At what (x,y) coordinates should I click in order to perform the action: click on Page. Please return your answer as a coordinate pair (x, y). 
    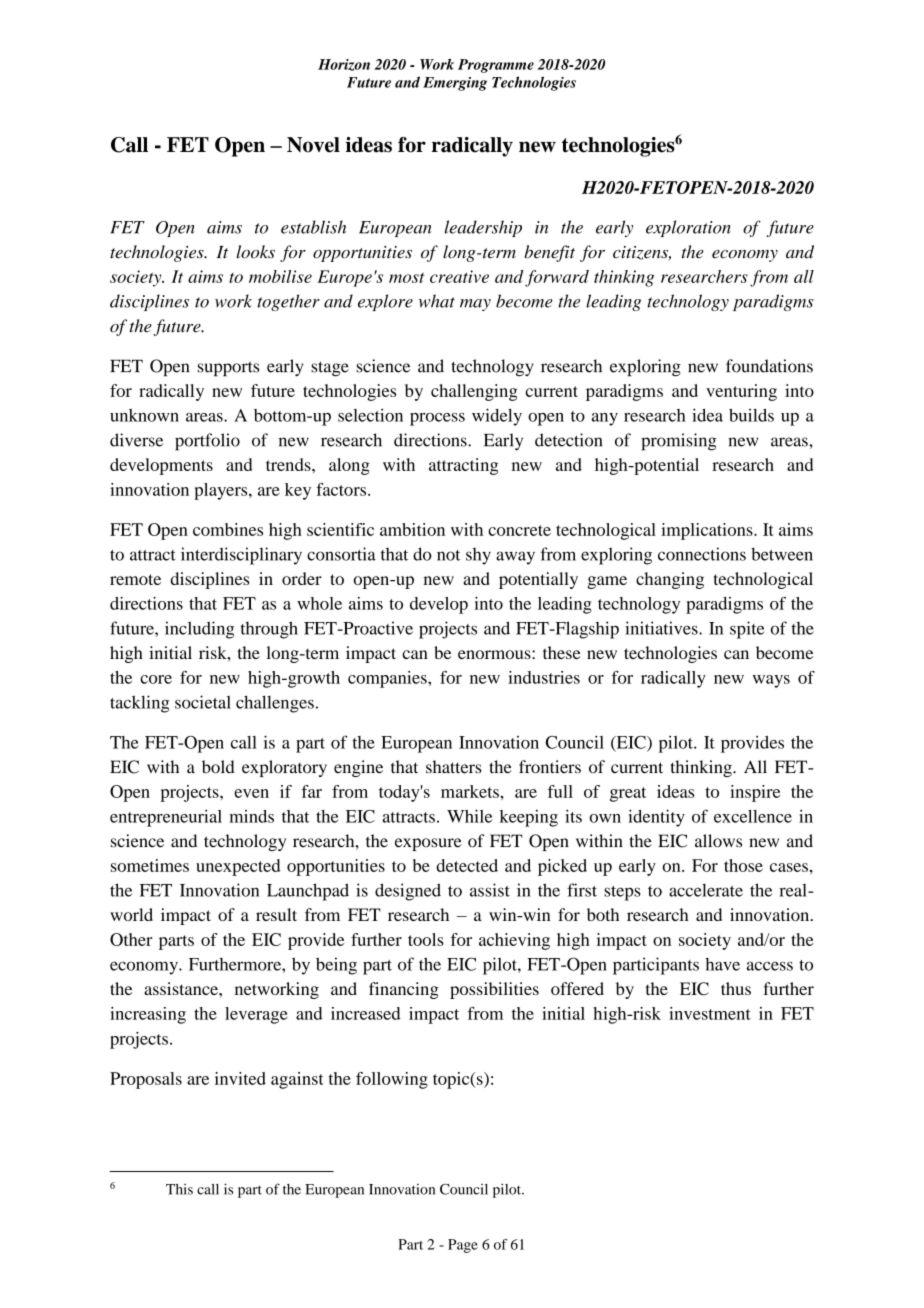
    Looking at the image, I should click on (463, 1246).
